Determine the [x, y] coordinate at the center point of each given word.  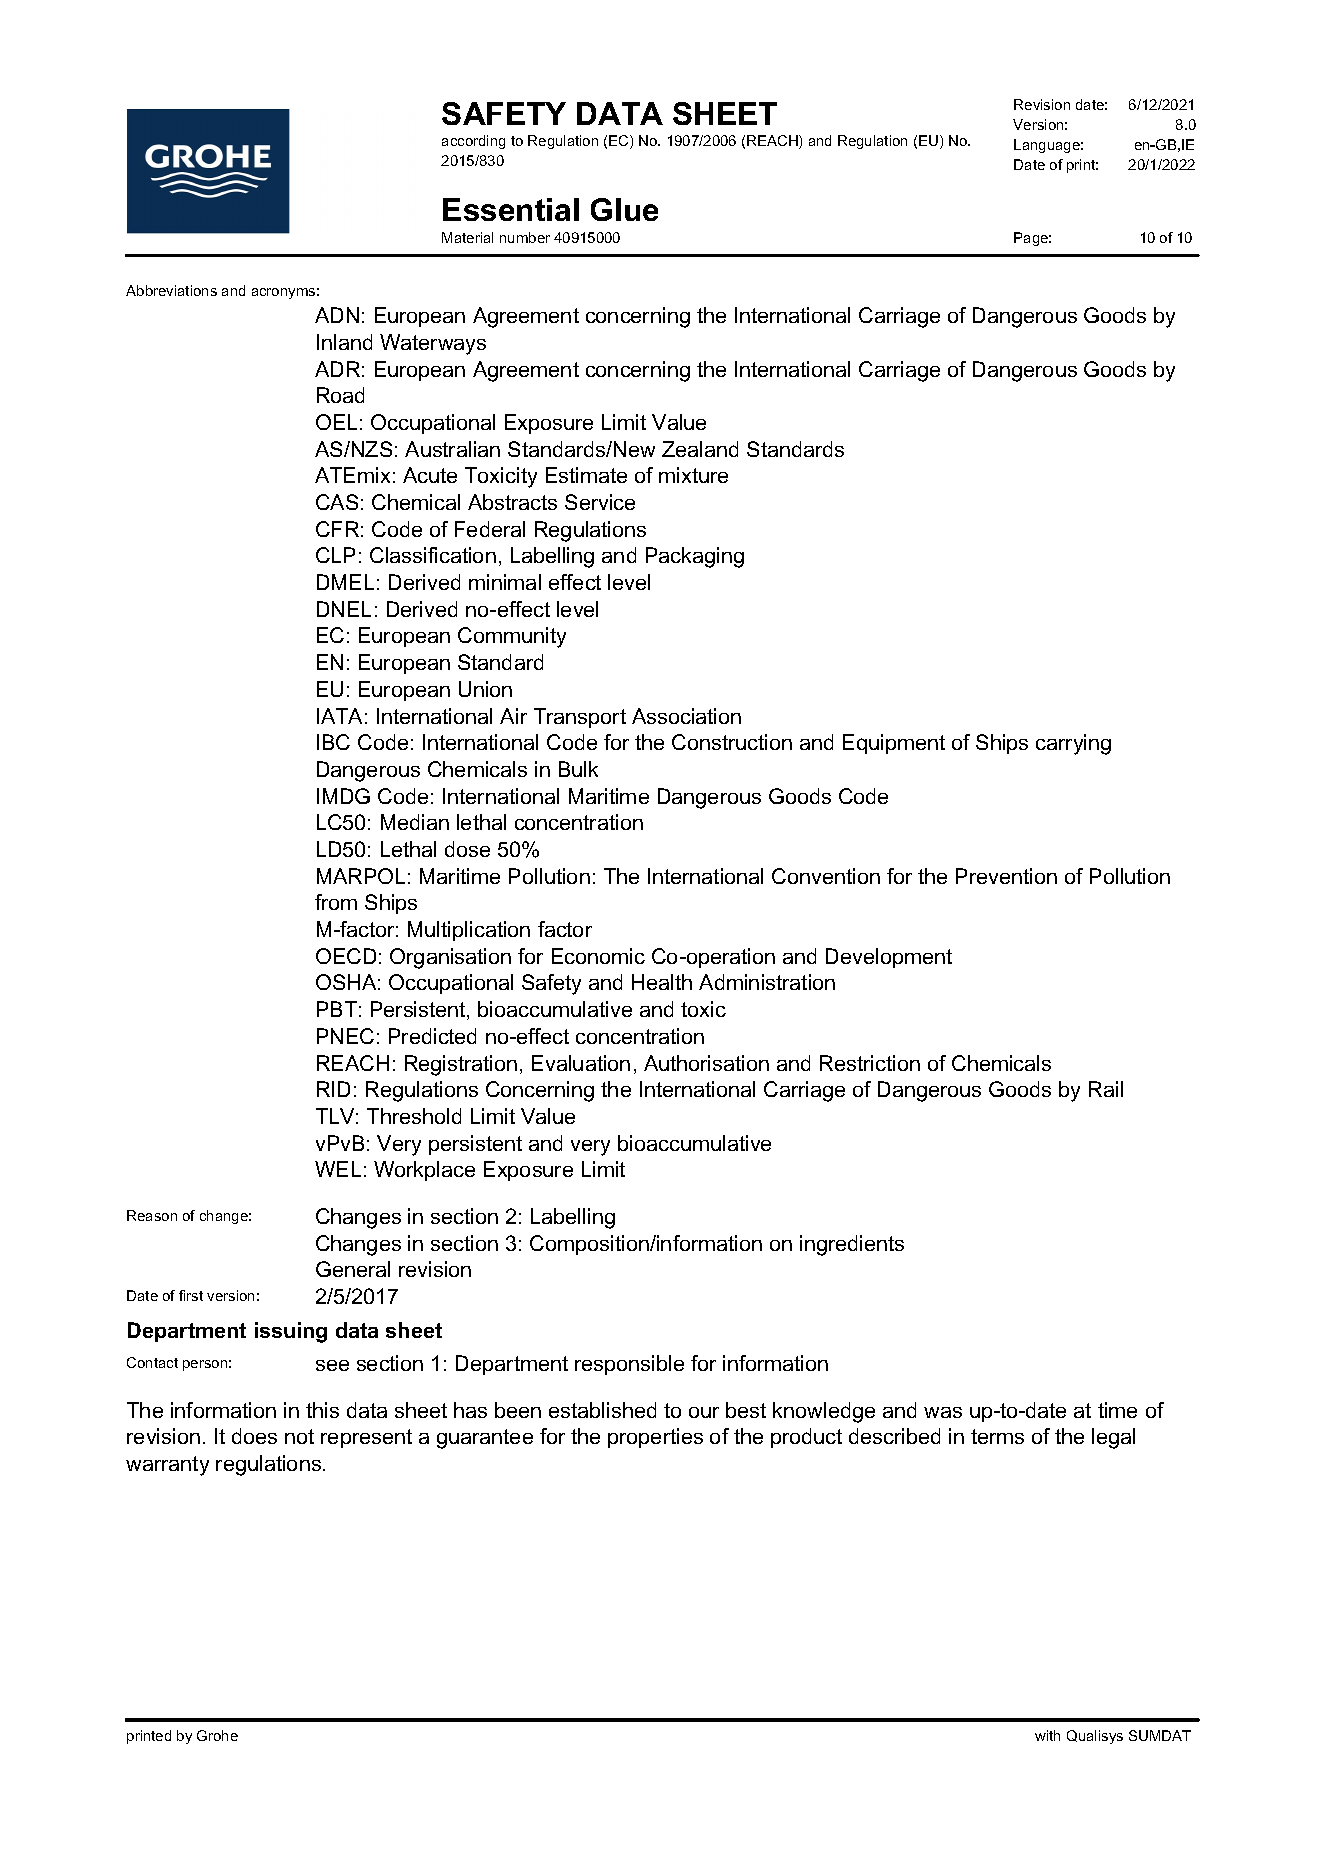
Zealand [700, 449]
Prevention [1006, 876]
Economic [598, 956]
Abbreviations [171, 290]
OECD [346, 956]
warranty [167, 1466]
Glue [624, 209]
